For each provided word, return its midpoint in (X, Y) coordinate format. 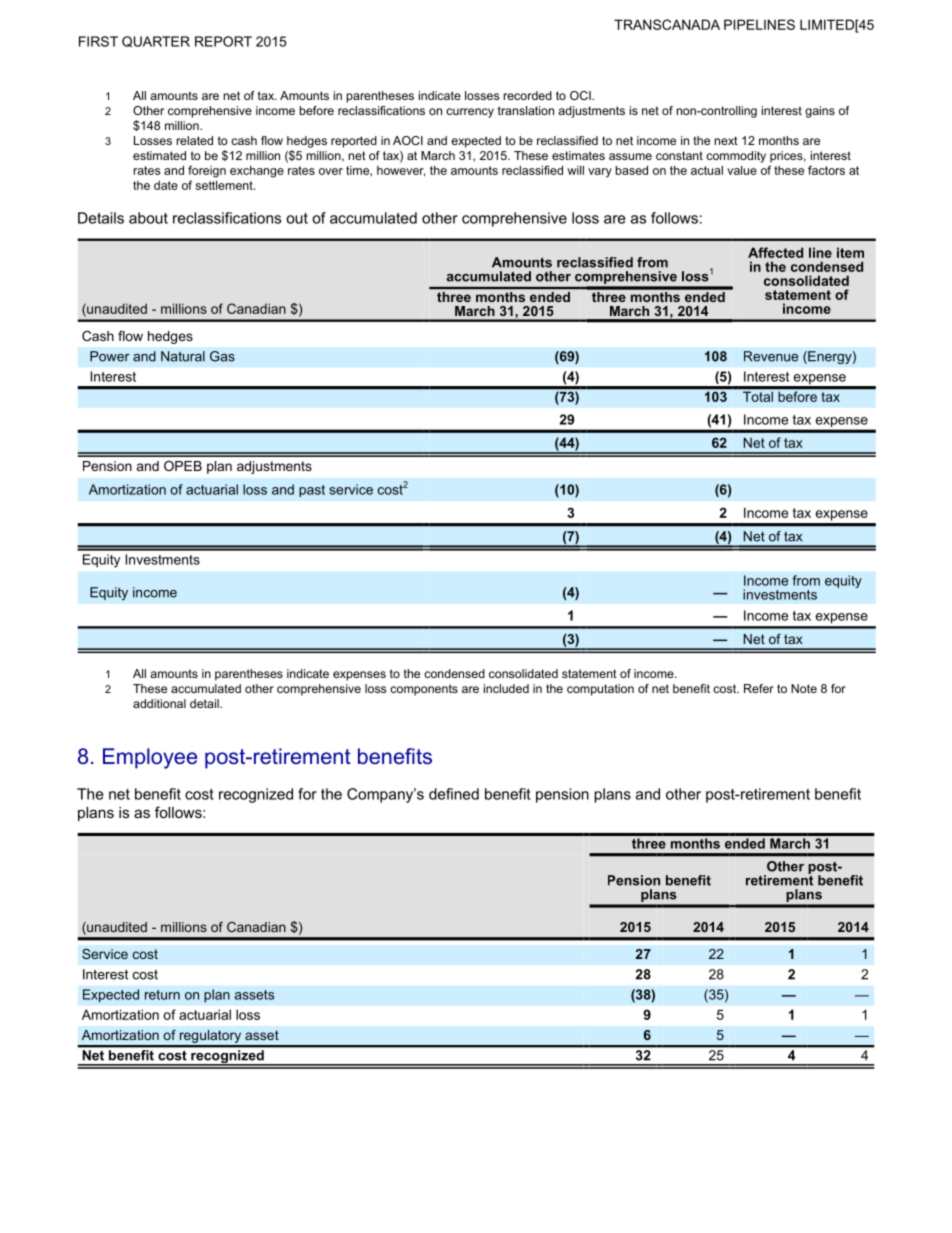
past (312, 491)
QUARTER (156, 41)
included (506, 688)
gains (820, 112)
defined (454, 794)
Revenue (771, 356)
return (162, 995)
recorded (528, 95)
